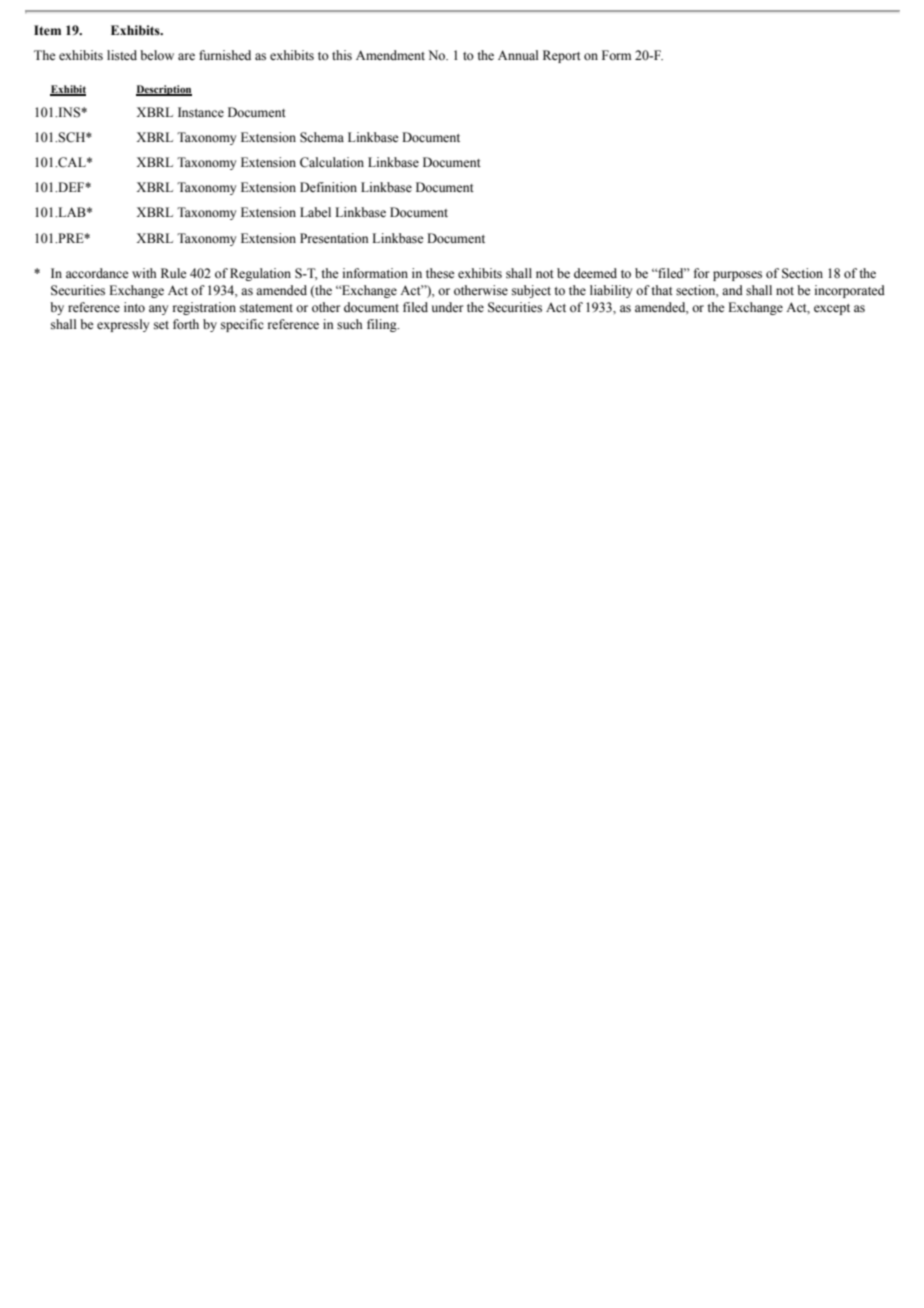 Image resolution: width=924 pixels, height=1308 pixels. What do you see at coordinates (562, 56) in the screenshot?
I see `Report` at bounding box center [562, 56].
